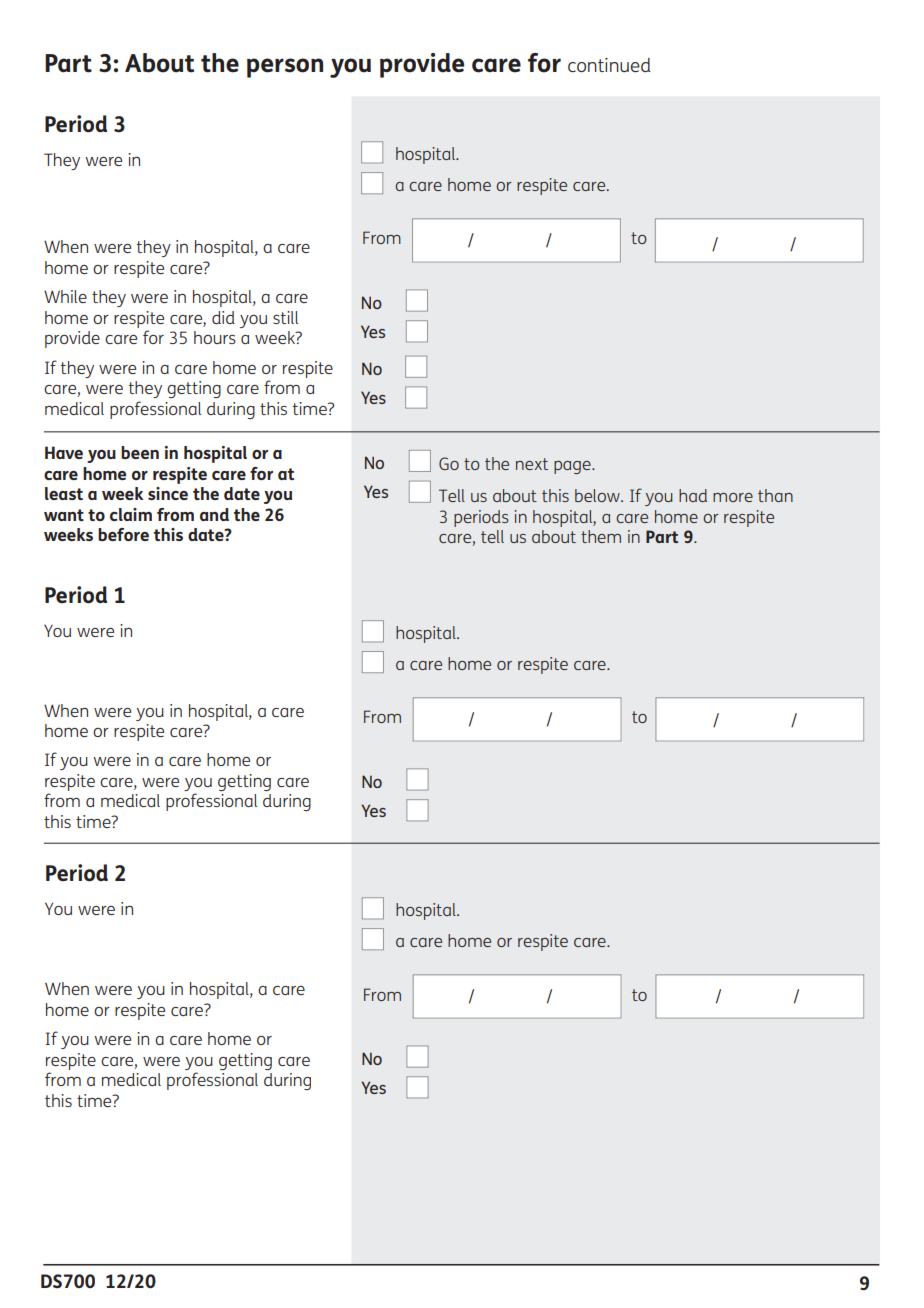  I want to click on person, so click(285, 68).
